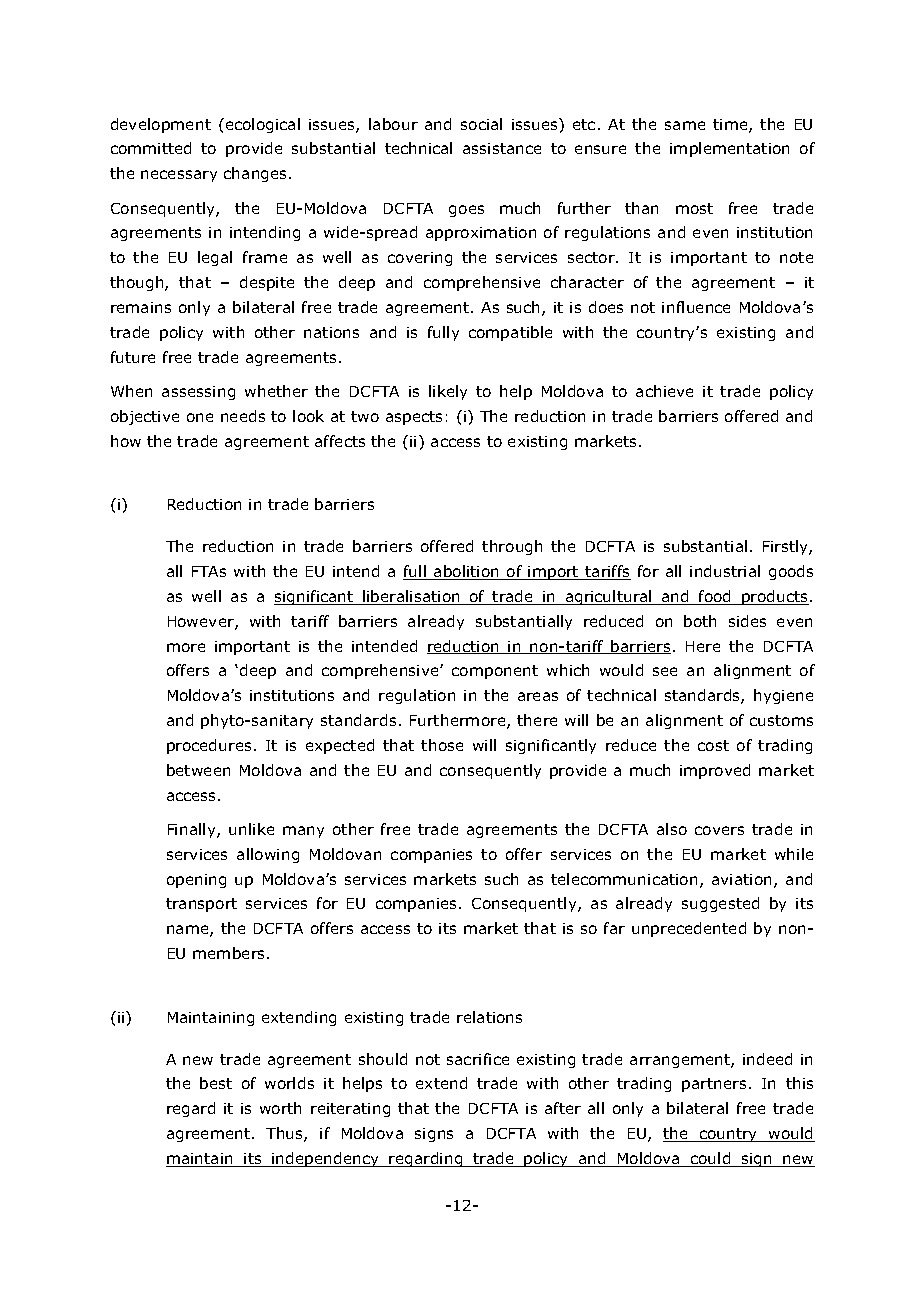 Image resolution: width=924 pixels, height=1308 pixels. Describe the element at coordinates (179, 176) in the screenshot. I see `necessary` at that location.
